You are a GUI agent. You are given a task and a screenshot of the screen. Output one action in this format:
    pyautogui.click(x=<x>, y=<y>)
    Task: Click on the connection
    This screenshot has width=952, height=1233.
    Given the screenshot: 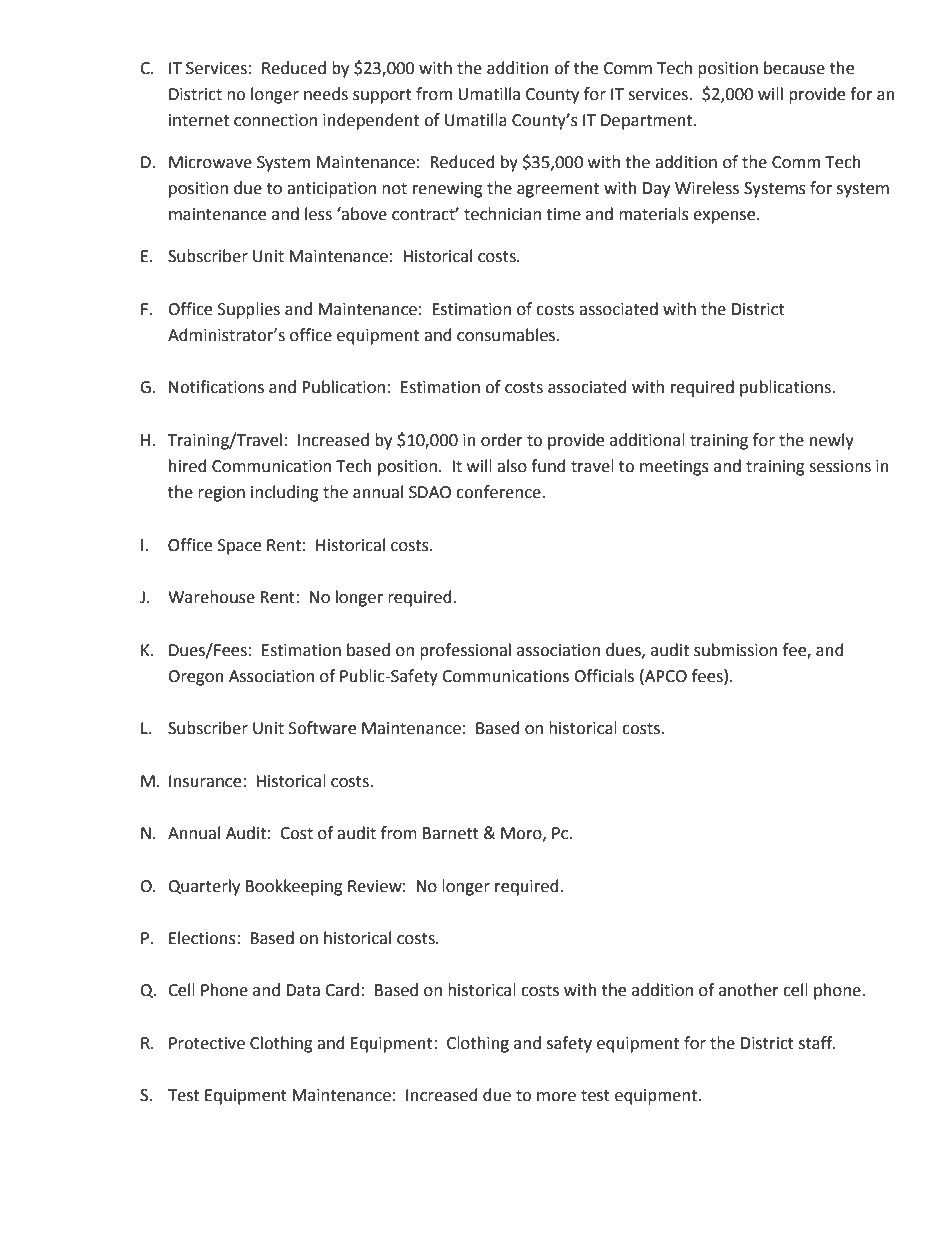 What is the action you would take?
    pyautogui.click(x=275, y=120)
